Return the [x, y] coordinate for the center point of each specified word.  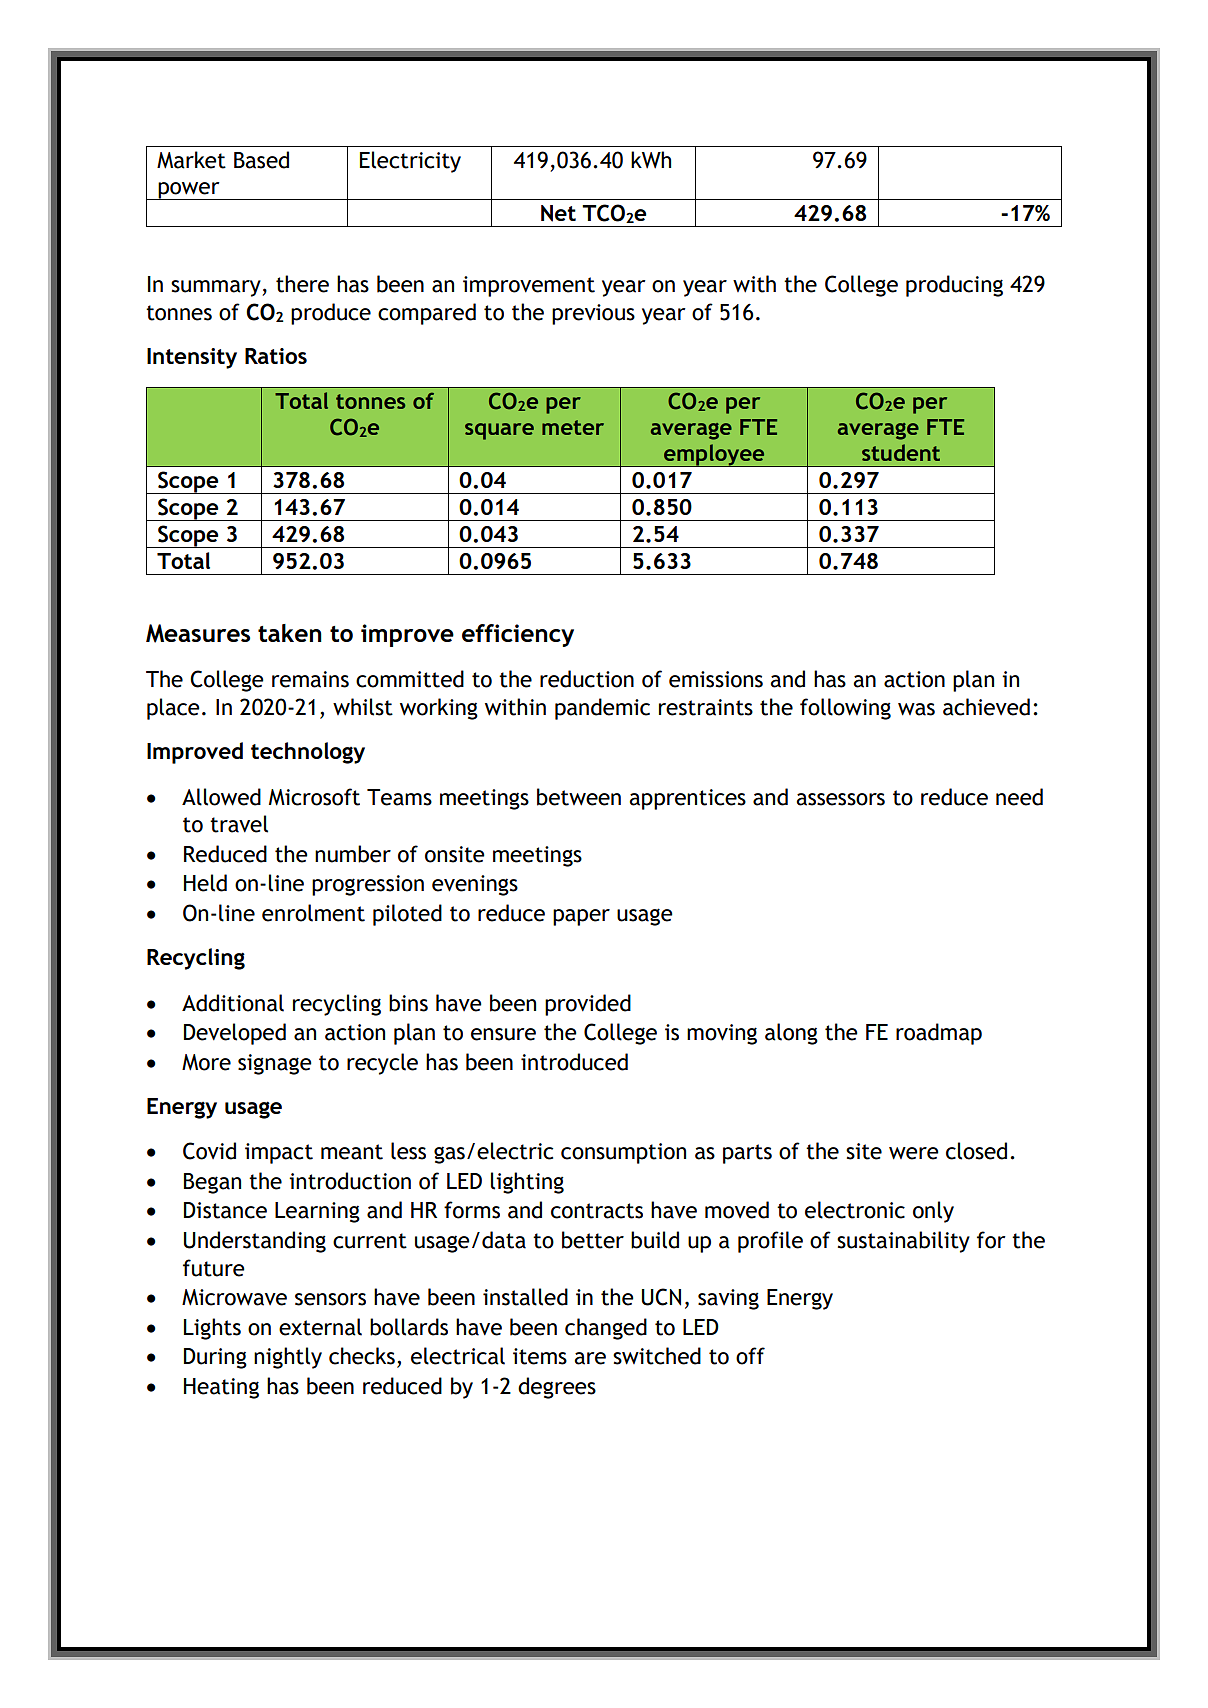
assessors [840, 799]
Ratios [276, 356]
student [901, 452]
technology [308, 753]
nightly [288, 1358]
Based [261, 160]
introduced [574, 1062]
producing [954, 286]
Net [558, 213]
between [579, 797]
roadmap [939, 1034]
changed [606, 1329]
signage [275, 1064]
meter [573, 427]
